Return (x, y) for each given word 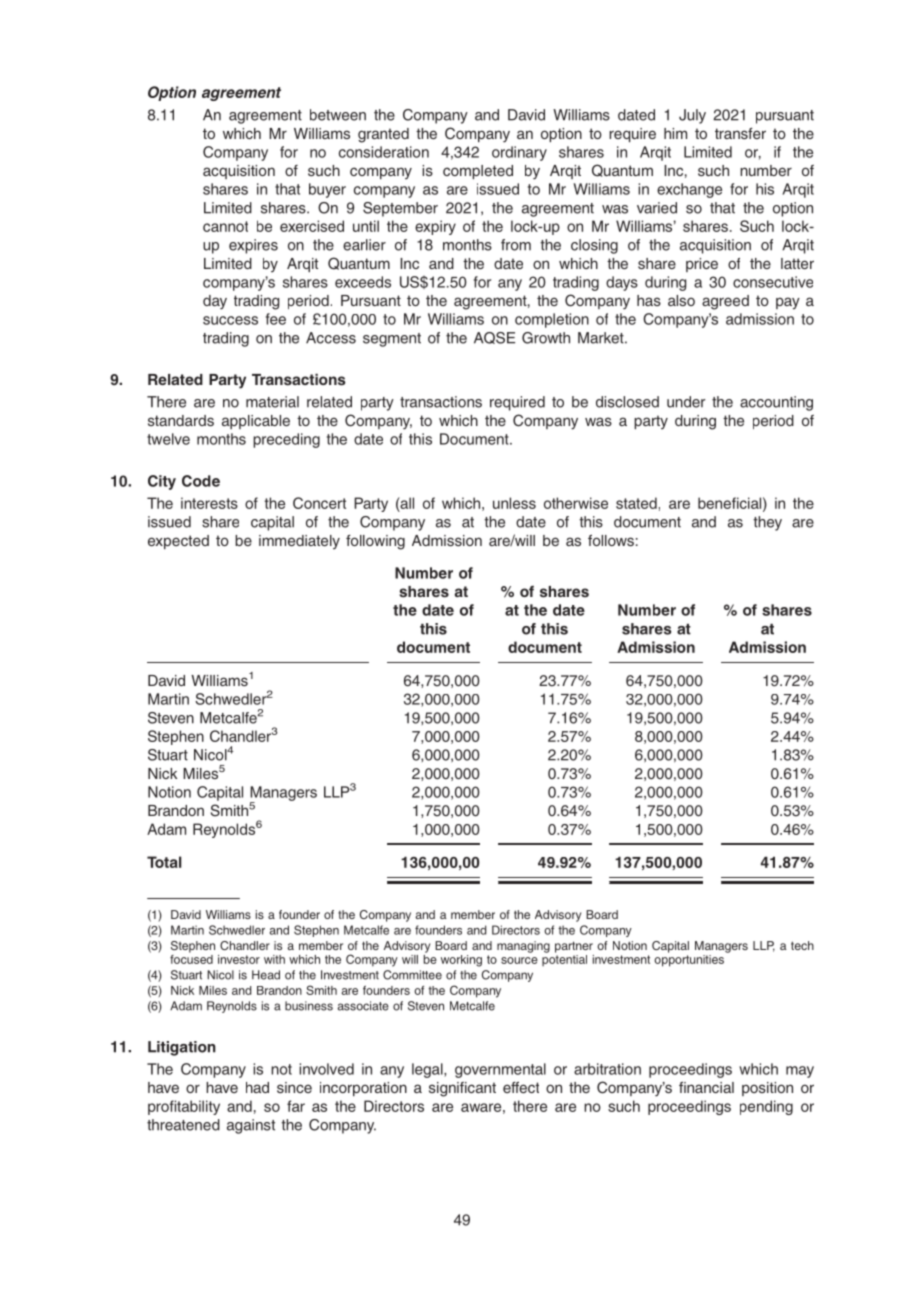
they (767, 523)
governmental (500, 1070)
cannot (225, 226)
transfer (740, 133)
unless (514, 503)
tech (802, 945)
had (257, 1087)
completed (478, 172)
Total (164, 862)
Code (201, 481)
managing (523, 947)
